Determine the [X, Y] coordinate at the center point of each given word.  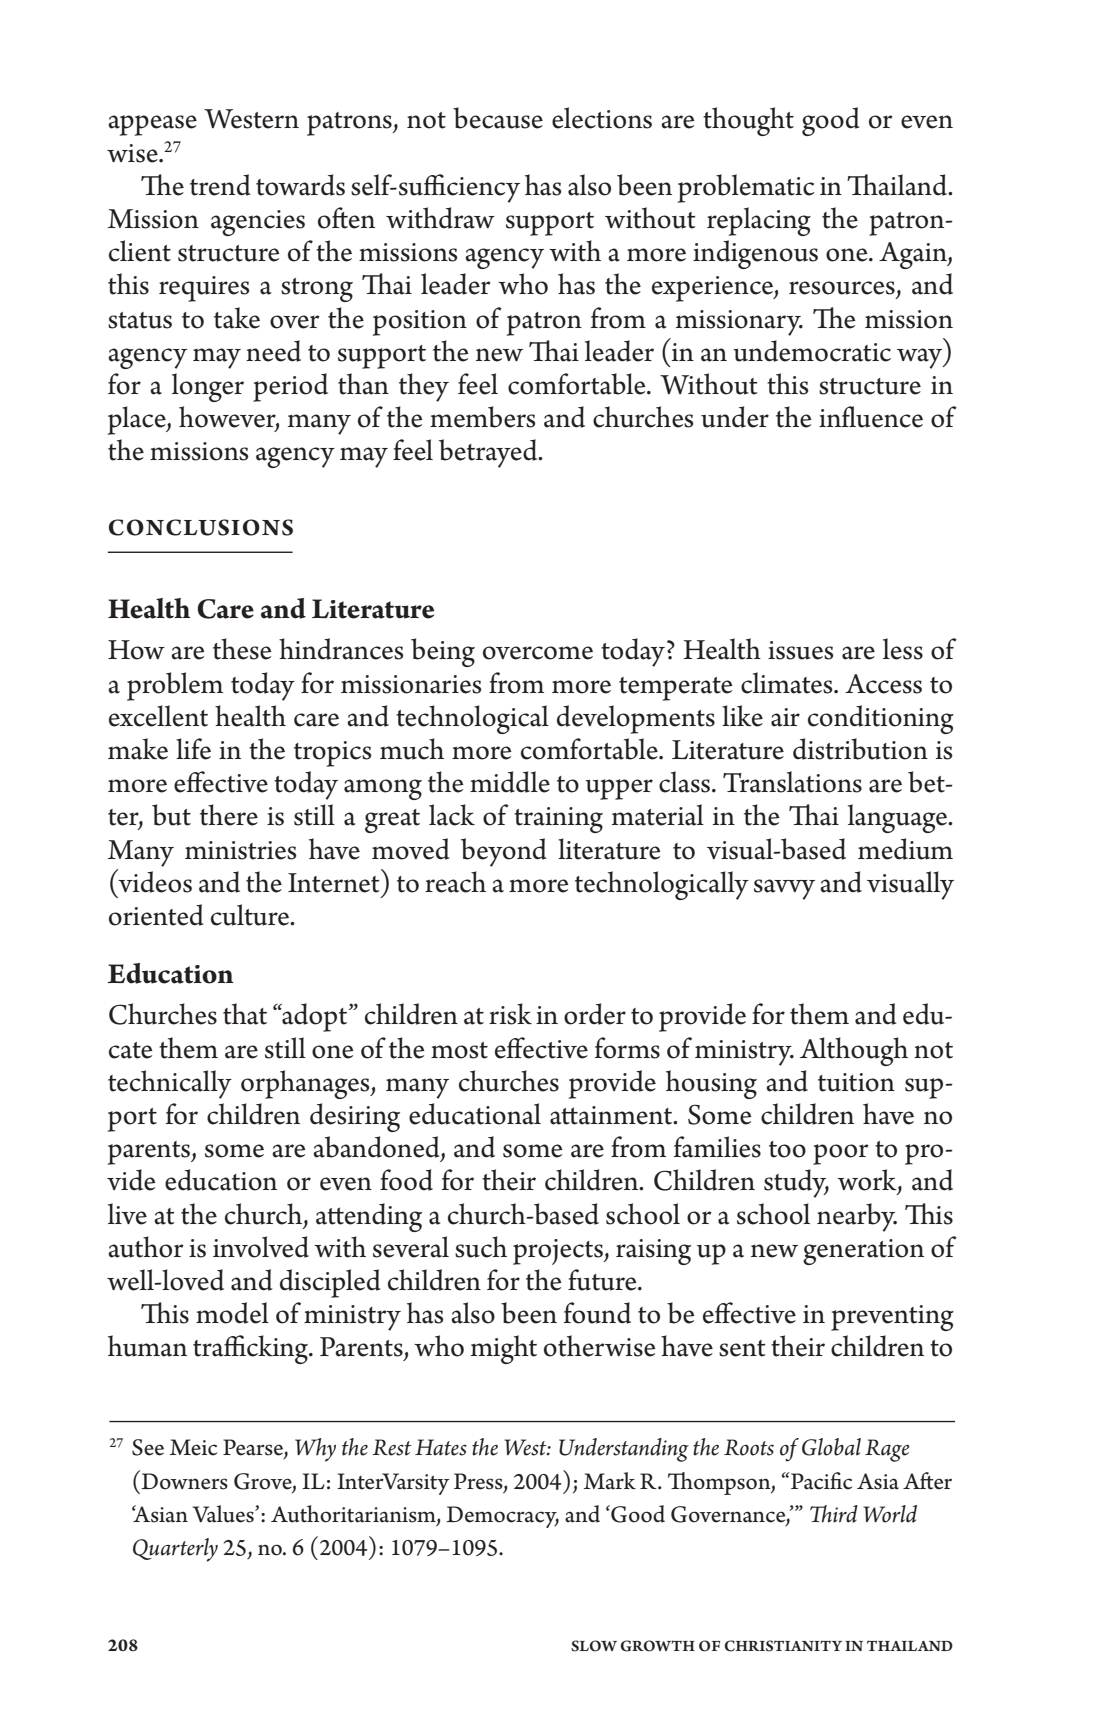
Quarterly [175, 1550]
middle [510, 782]
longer [208, 387]
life [193, 749]
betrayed [489, 453]
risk [510, 1014]
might [504, 1349]
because [498, 118]
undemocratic [812, 351]
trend [220, 185]
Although [854, 1051]
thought [748, 121]
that [245, 1014]
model [232, 1313]
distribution [860, 749]
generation [863, 1252]
